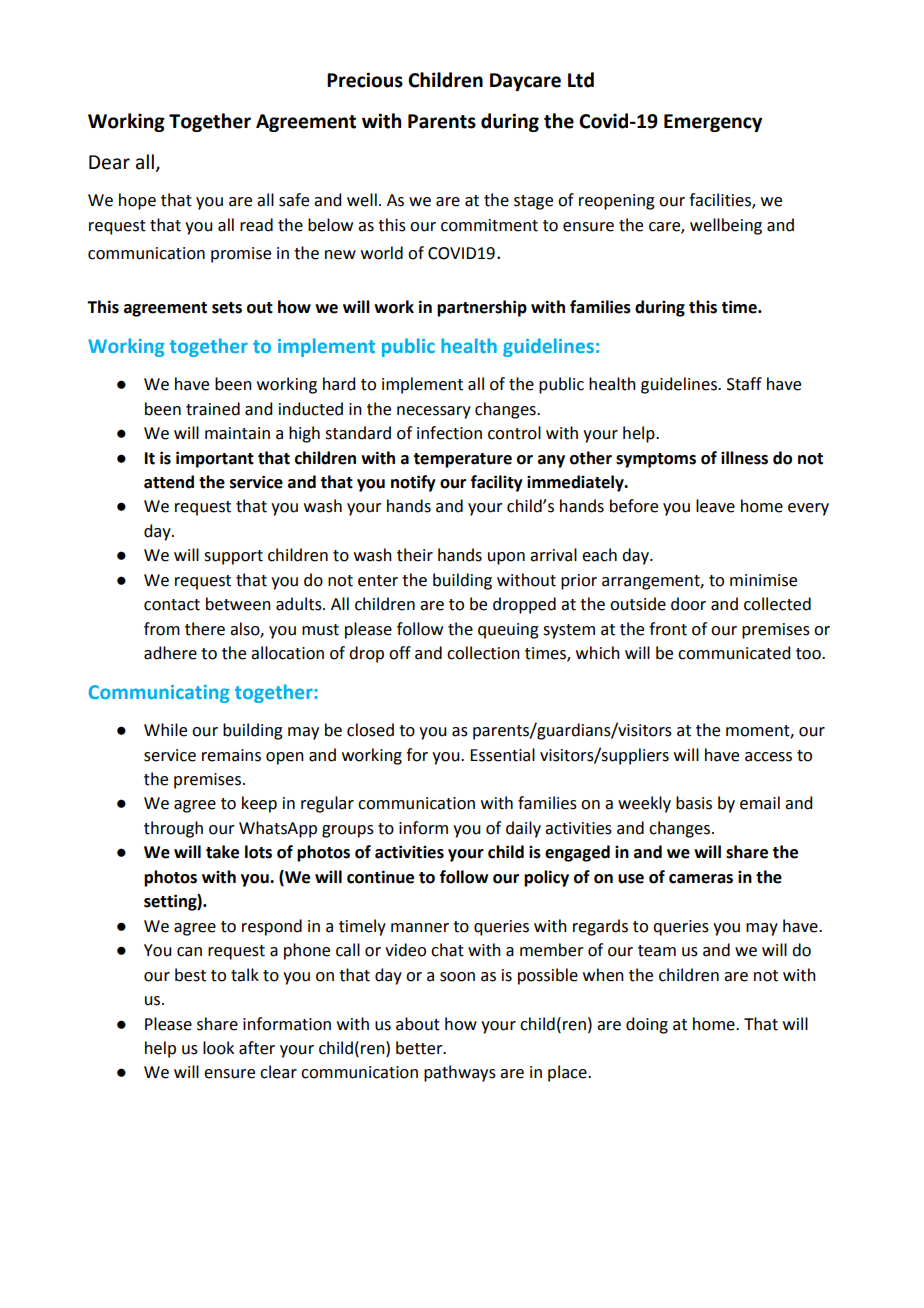 The width and height of the page is (924, 1308). What do you see at coordinates (227, 308) in the page?
I see `sets` at bounding box center [227, 308].
